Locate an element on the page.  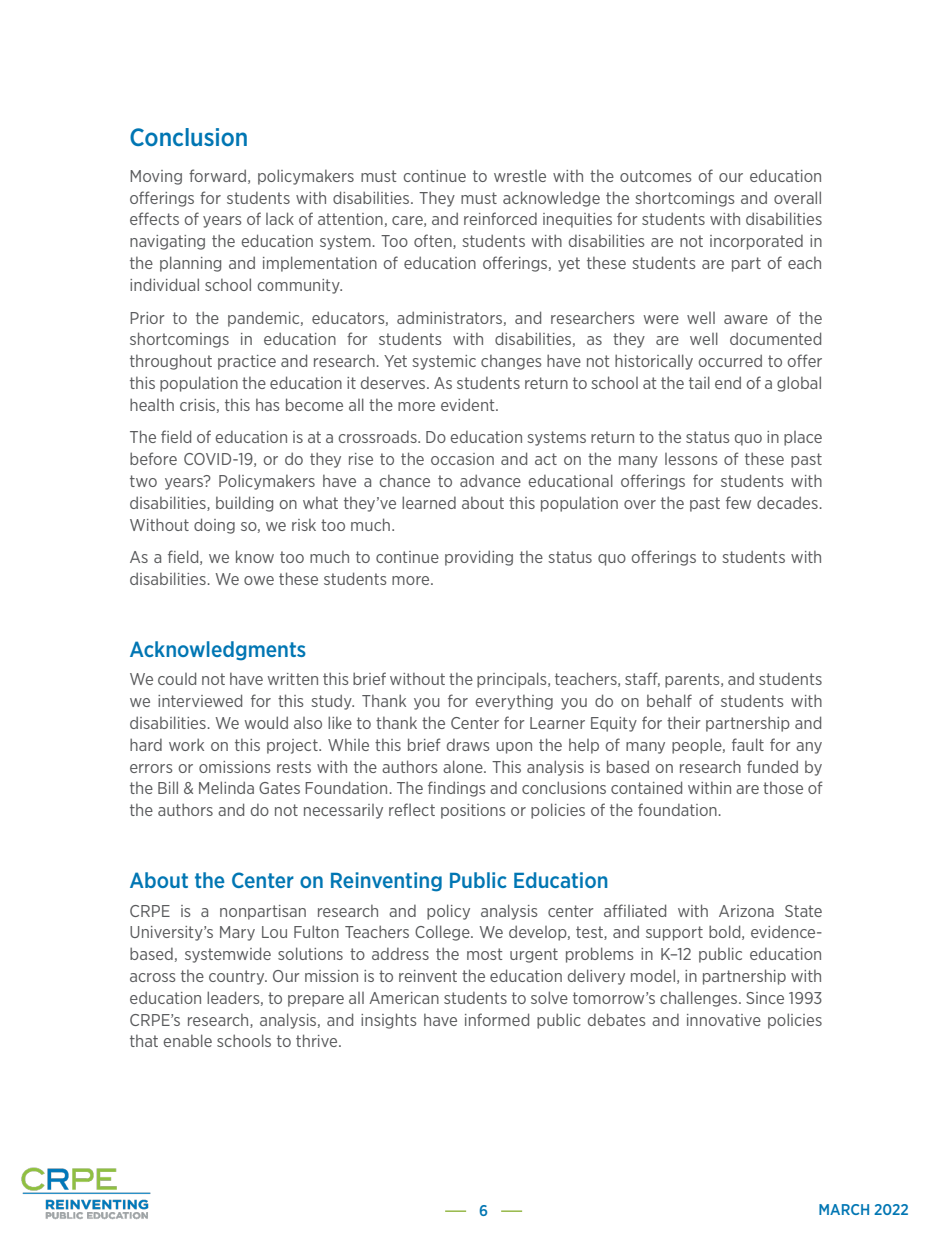
forward is located at coordinates (217, 175).
